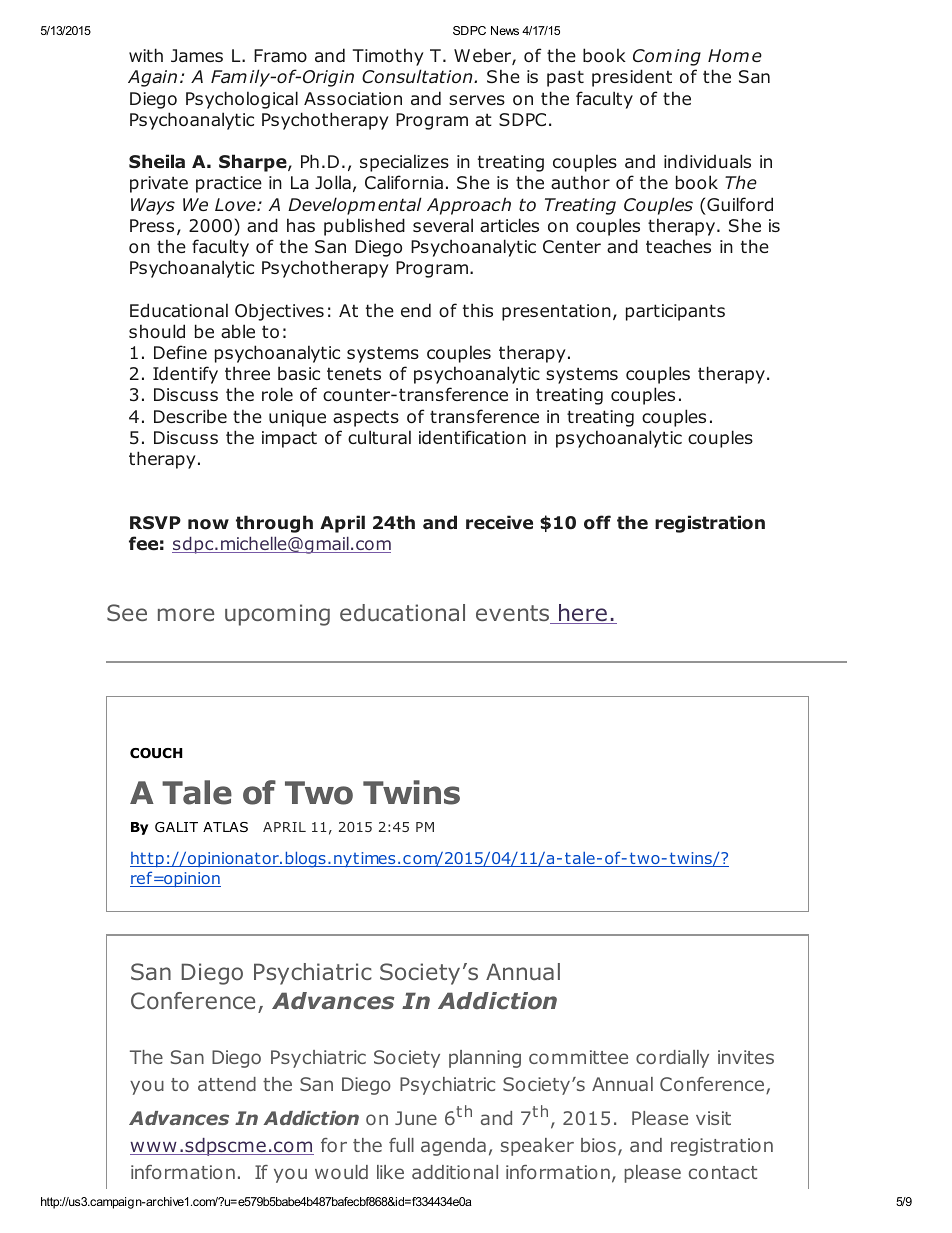 Image resolution: width=952 pixels, height=1233 pixels. I want to click on agenda, so click(453, 1147).
